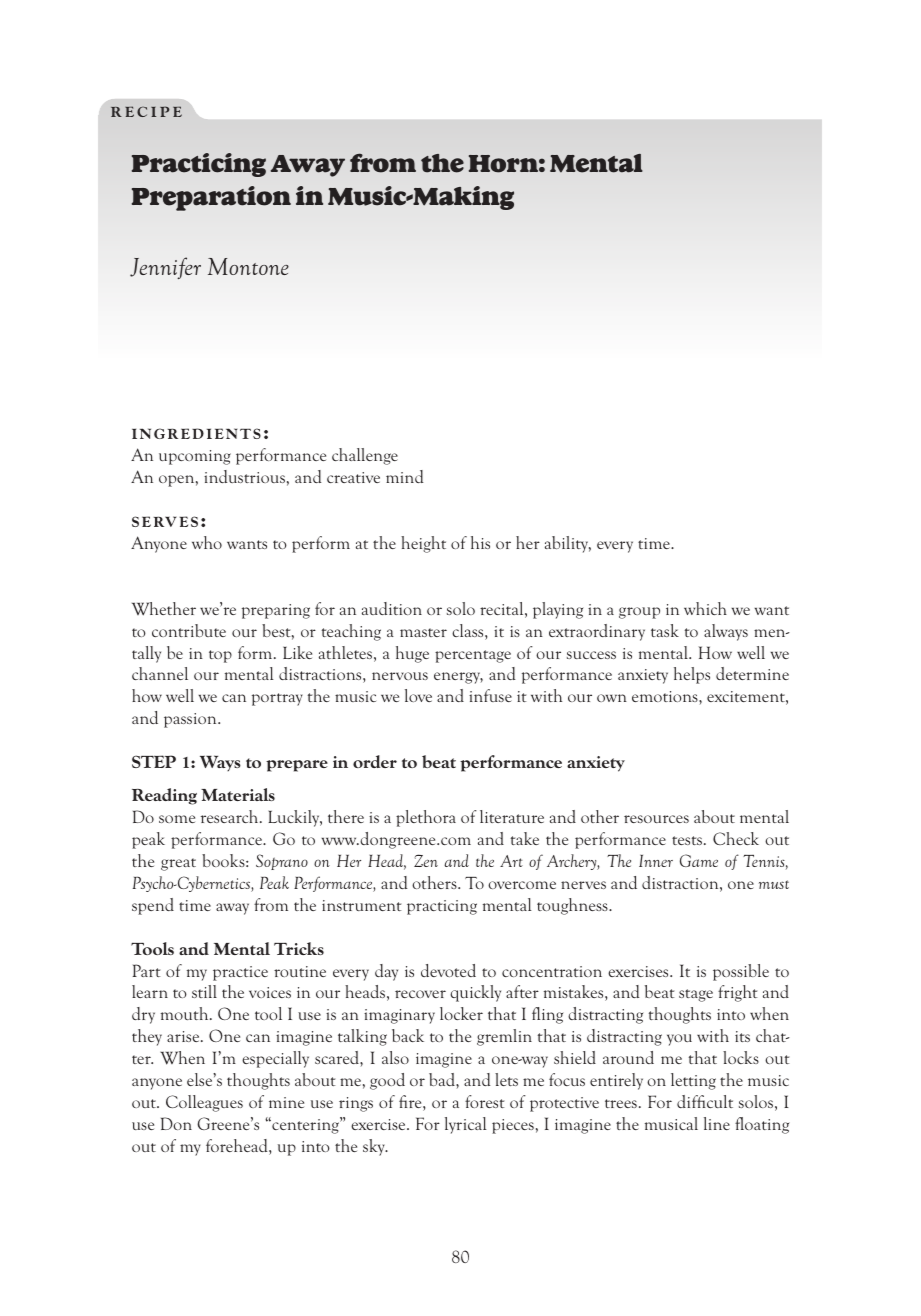 This screenshot has height=1316, width=921. What do you see at coordinates (705, 608) in the screenshot?
I see `which` at bounding box center [705, 608].
